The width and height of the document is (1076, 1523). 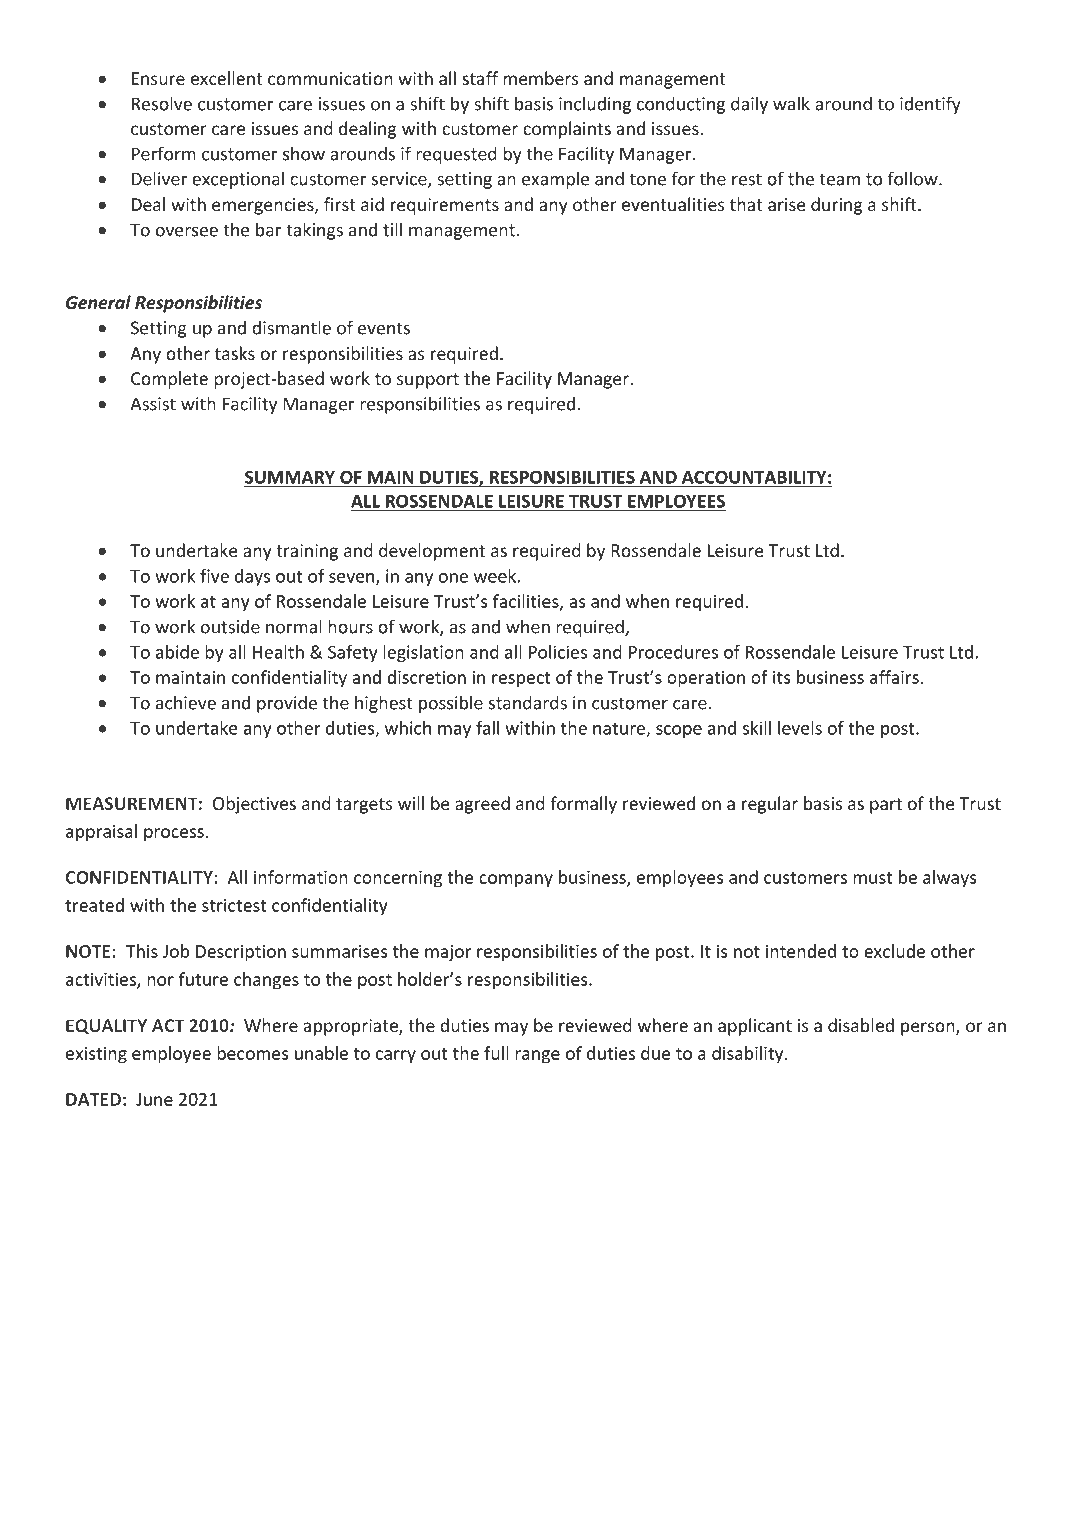 I want to click on June, so click(x=154, y=1099).
